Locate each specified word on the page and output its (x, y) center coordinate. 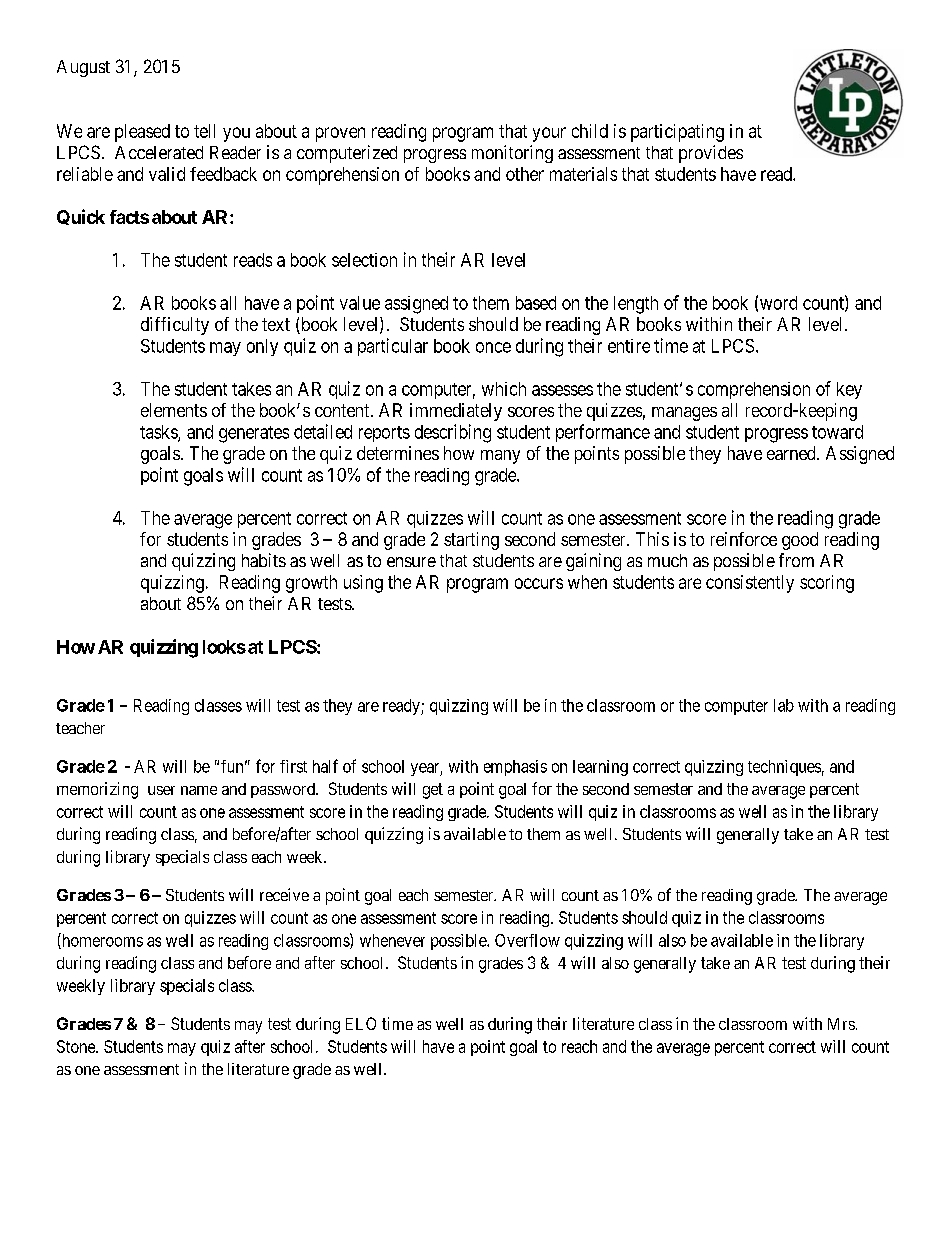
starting (471, 541)
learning (600, 768)
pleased (142, 133)
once (493, 347)
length (636, 305)
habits (264, 560)
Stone (77, 1046)
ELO (361, 1023)
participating (677, 133)
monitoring (512, 154)
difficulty (175, 326)
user (161, 790)
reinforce (744, 539)
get (433, 791)
